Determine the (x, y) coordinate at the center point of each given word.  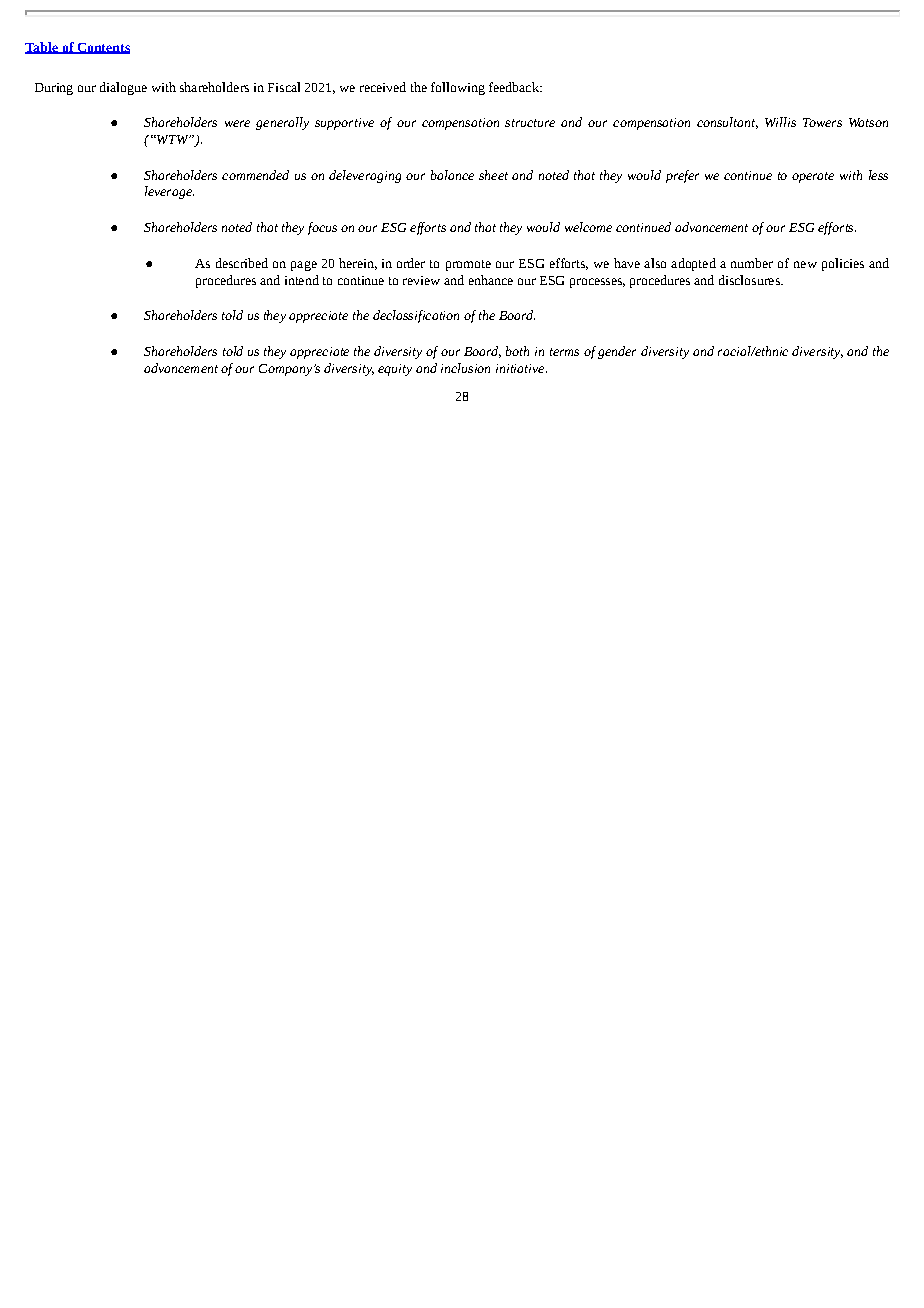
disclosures (750, 280)
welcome (588, 227)
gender (617, 352)
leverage (169, 192)
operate (813, 177)
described (242, 263)
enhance (491, 280)
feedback (515, 87)
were (237, 123)
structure (530, 123)
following (458, 88)
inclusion (465, 368)
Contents (102, 48)
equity (395, 370)
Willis (780, 122)
